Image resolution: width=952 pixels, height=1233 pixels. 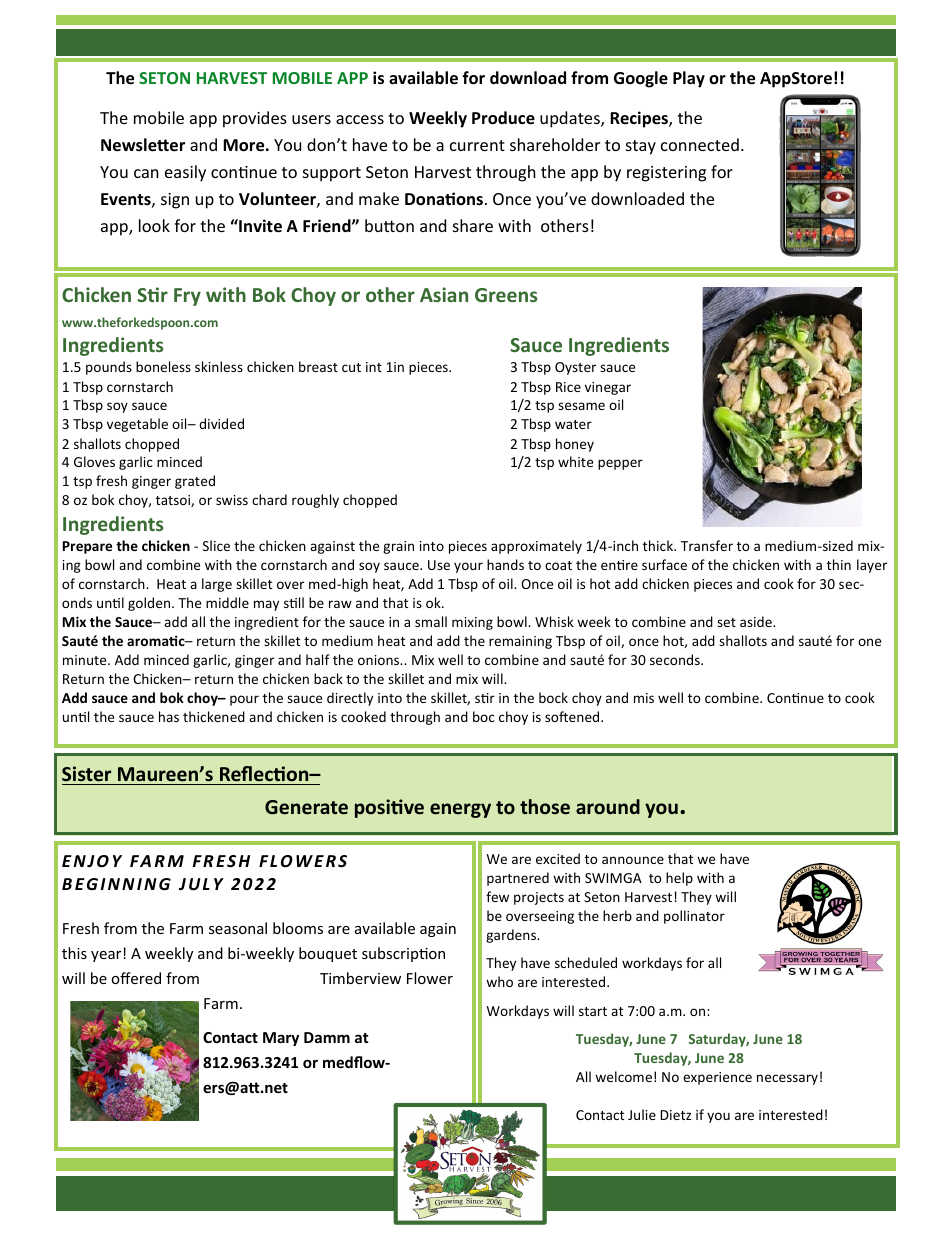 I want to click on Mary, so click(x=281, y=1039).
